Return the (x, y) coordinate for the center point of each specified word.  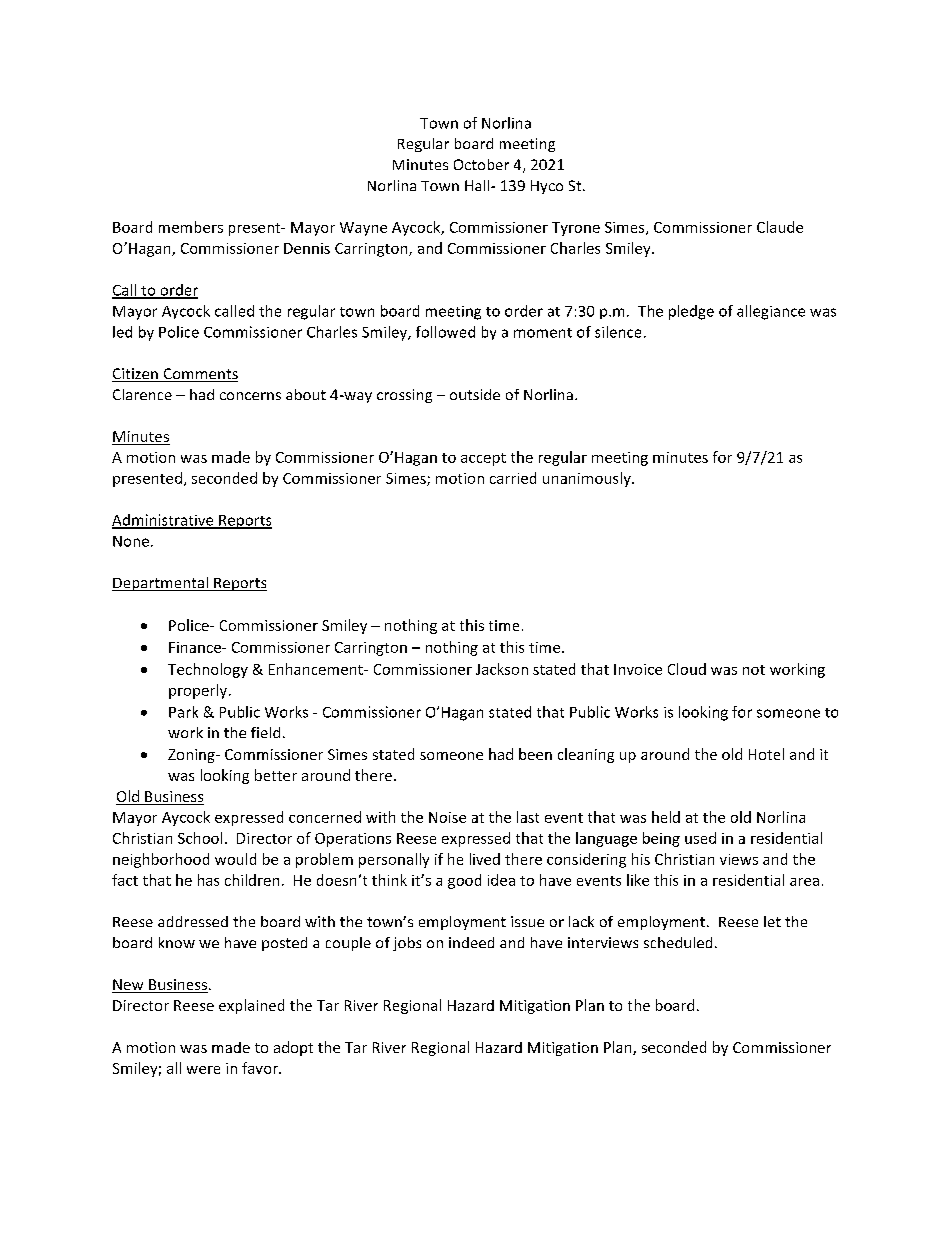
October (481, 164)
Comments (199, 375)
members (191, 227)
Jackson (502, 669)
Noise (447, 817)
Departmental (161, 584)
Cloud (687, 669)
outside (475, 394)
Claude (780, 227)
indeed (471, 942)
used (700, 838)
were (203, 1070)
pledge (691, 312)
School (200, 838)
